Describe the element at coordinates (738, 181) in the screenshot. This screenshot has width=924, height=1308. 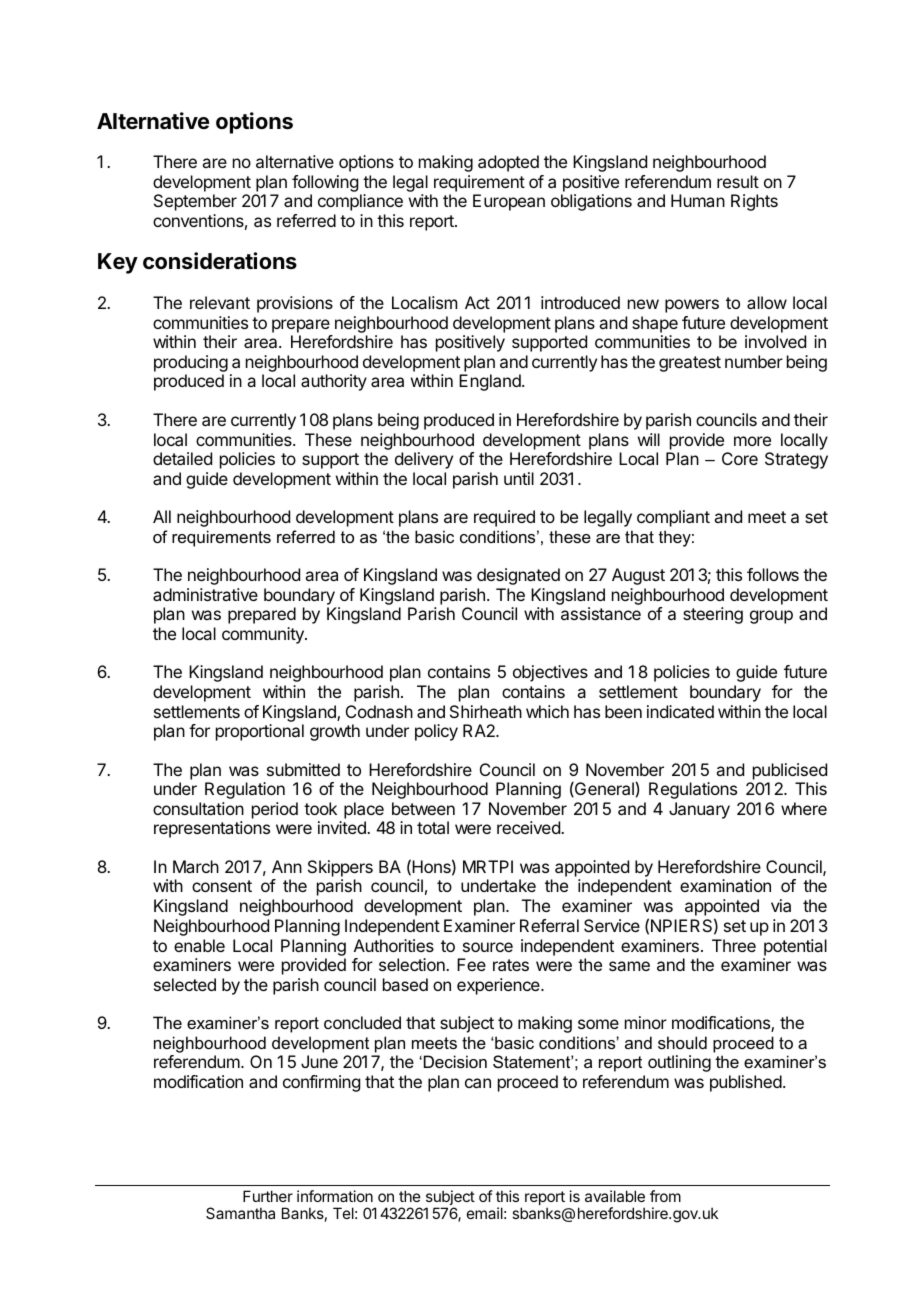
I see `result` at that location.
